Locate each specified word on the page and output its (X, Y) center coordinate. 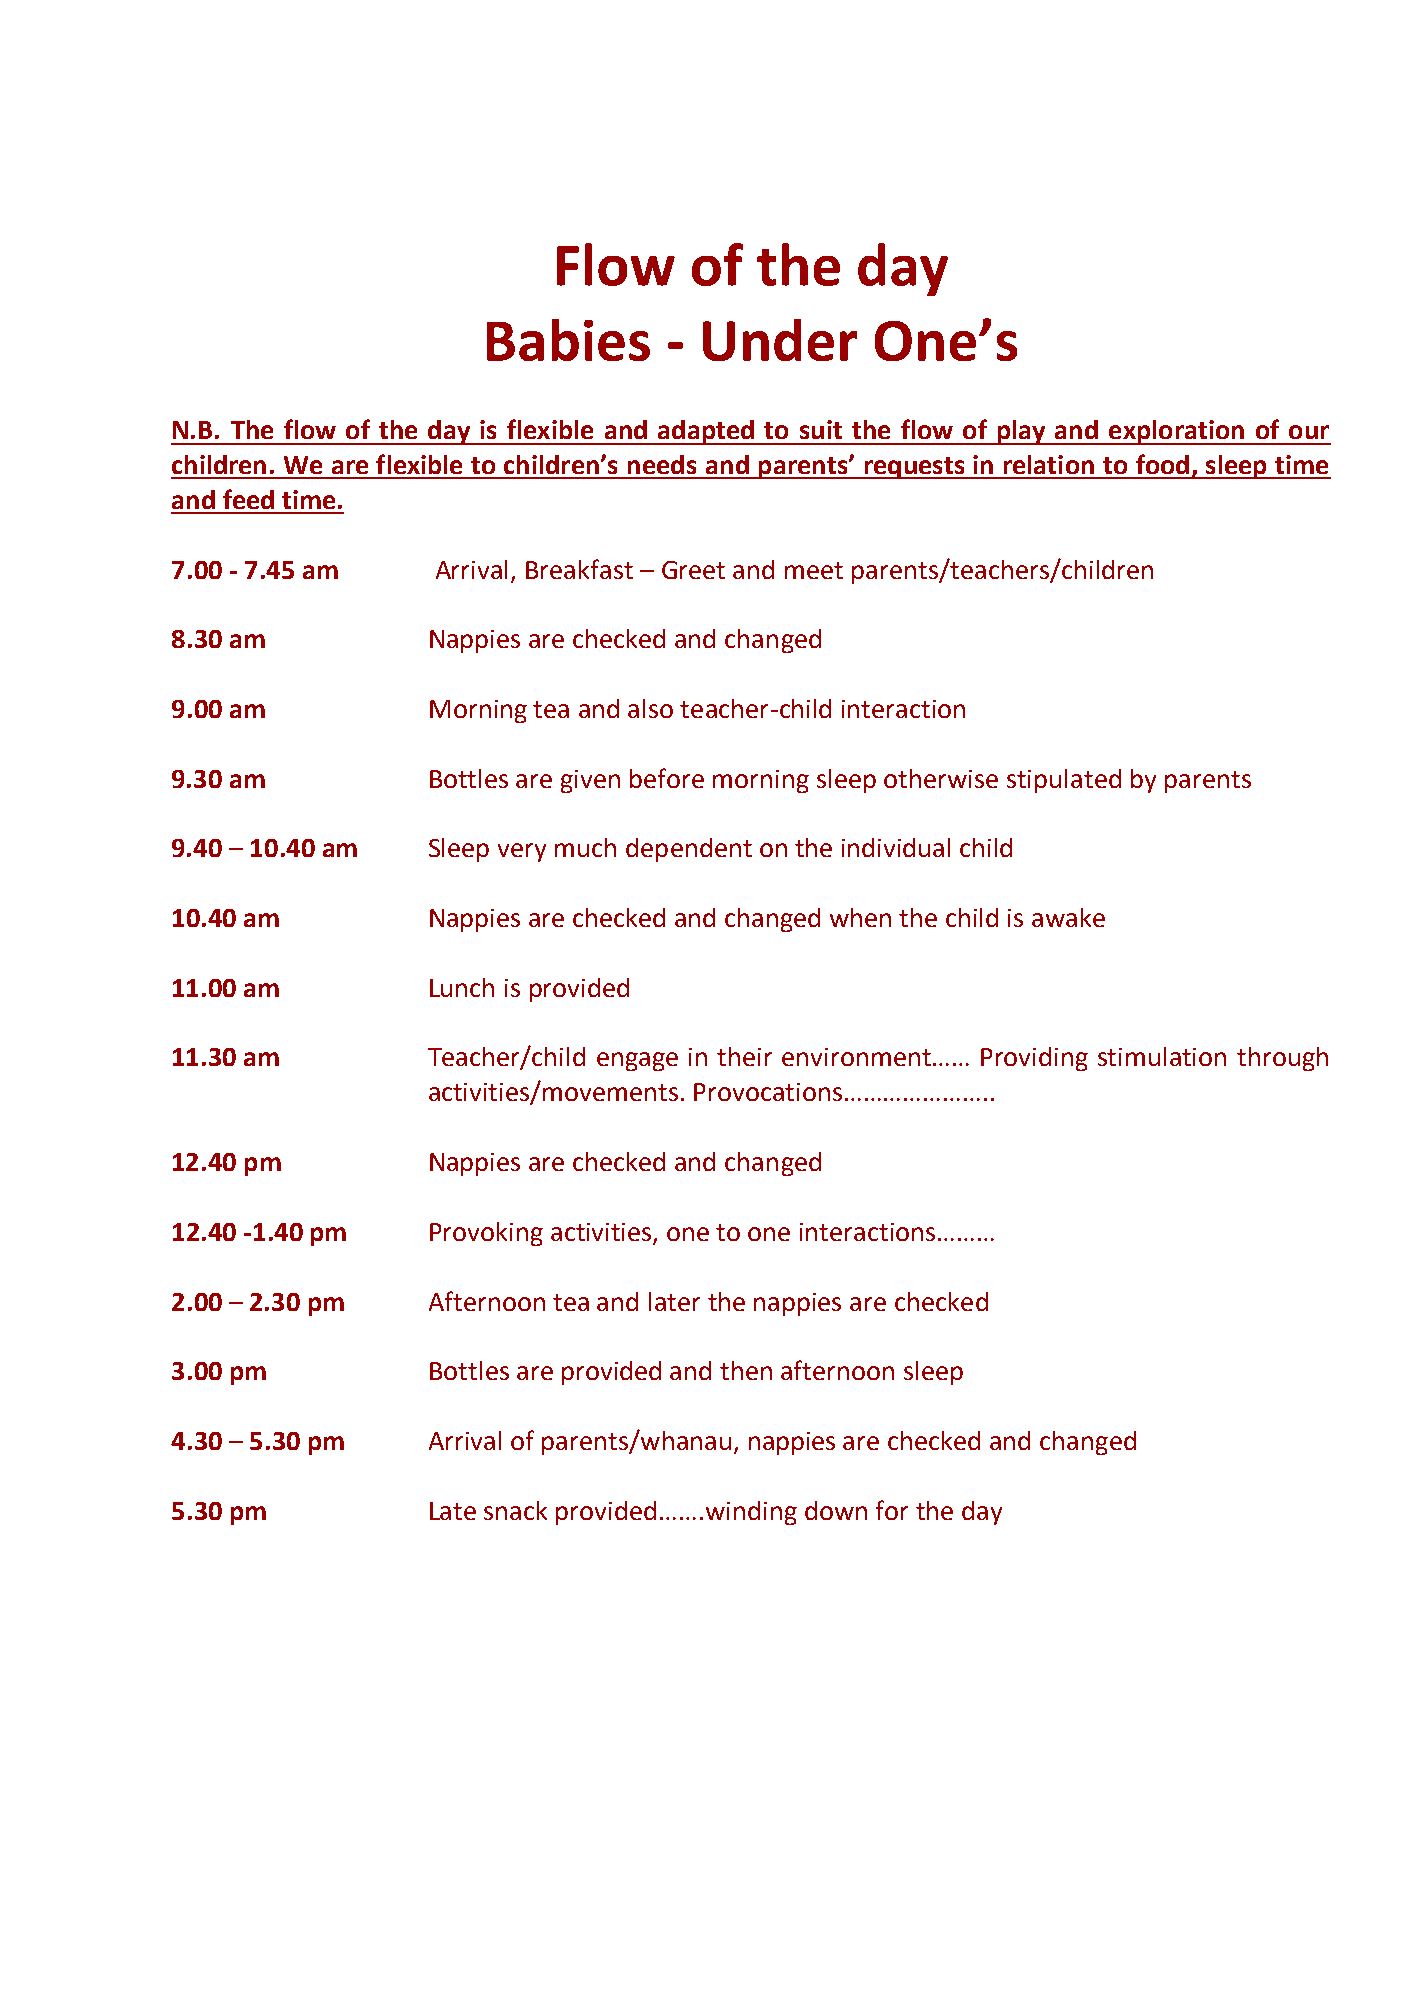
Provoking (486, 1234)
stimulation (1162, 1056)
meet (814, 570)
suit (821, 429)
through (1282, 1059)
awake (1068, 917)
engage (637, 1061)
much (585, 847)
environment (858, 1057)
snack (515, 1510)
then (746, 1370)
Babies (568, 340)
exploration (1176, 432)
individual (896, 847)
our (1309, 432)
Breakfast (579, 569)
